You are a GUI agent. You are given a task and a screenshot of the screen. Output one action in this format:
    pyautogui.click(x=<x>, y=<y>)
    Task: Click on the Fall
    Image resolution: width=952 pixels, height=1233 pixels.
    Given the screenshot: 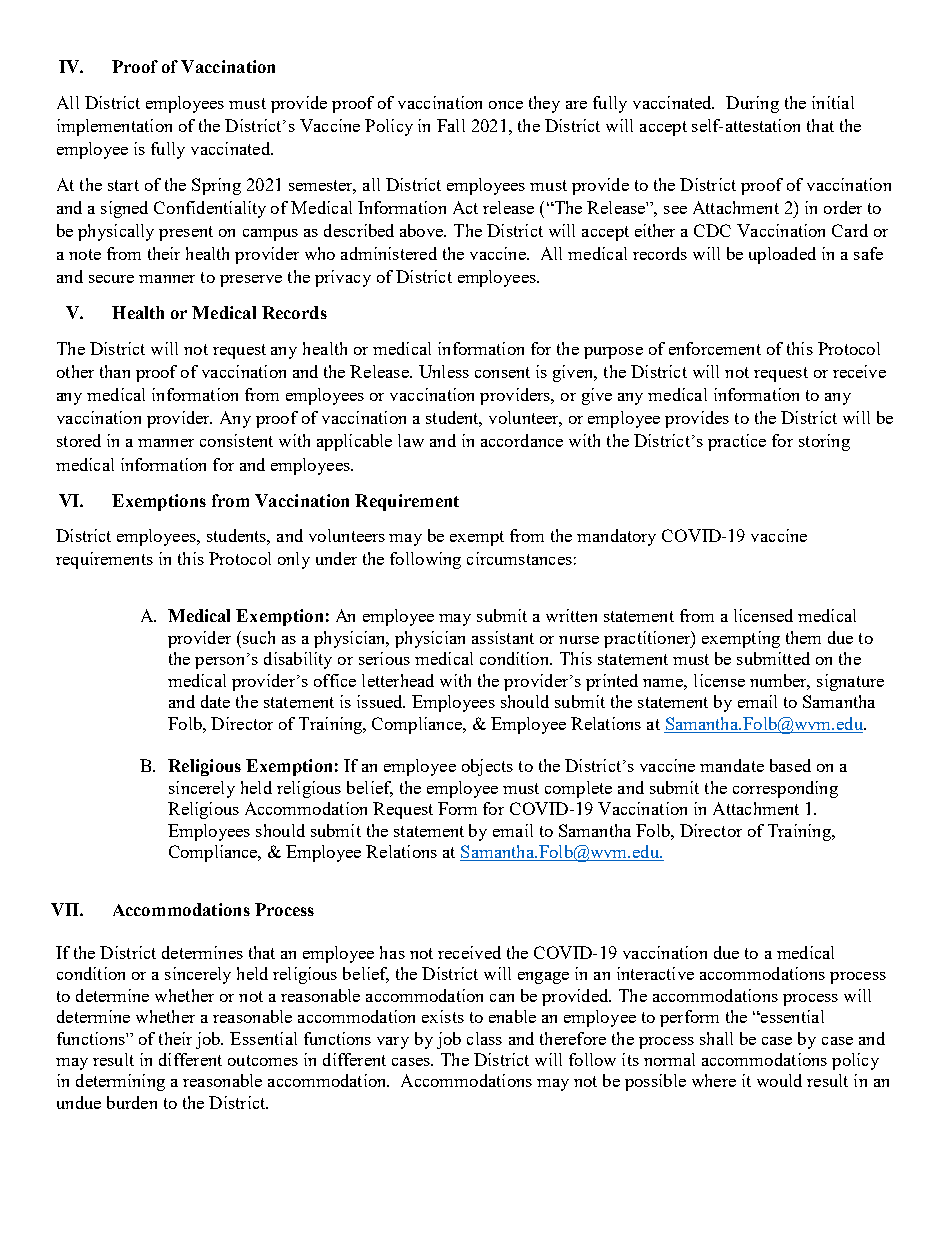 What is the action you would take?
    pyautogui.click(x=451, y=125)
